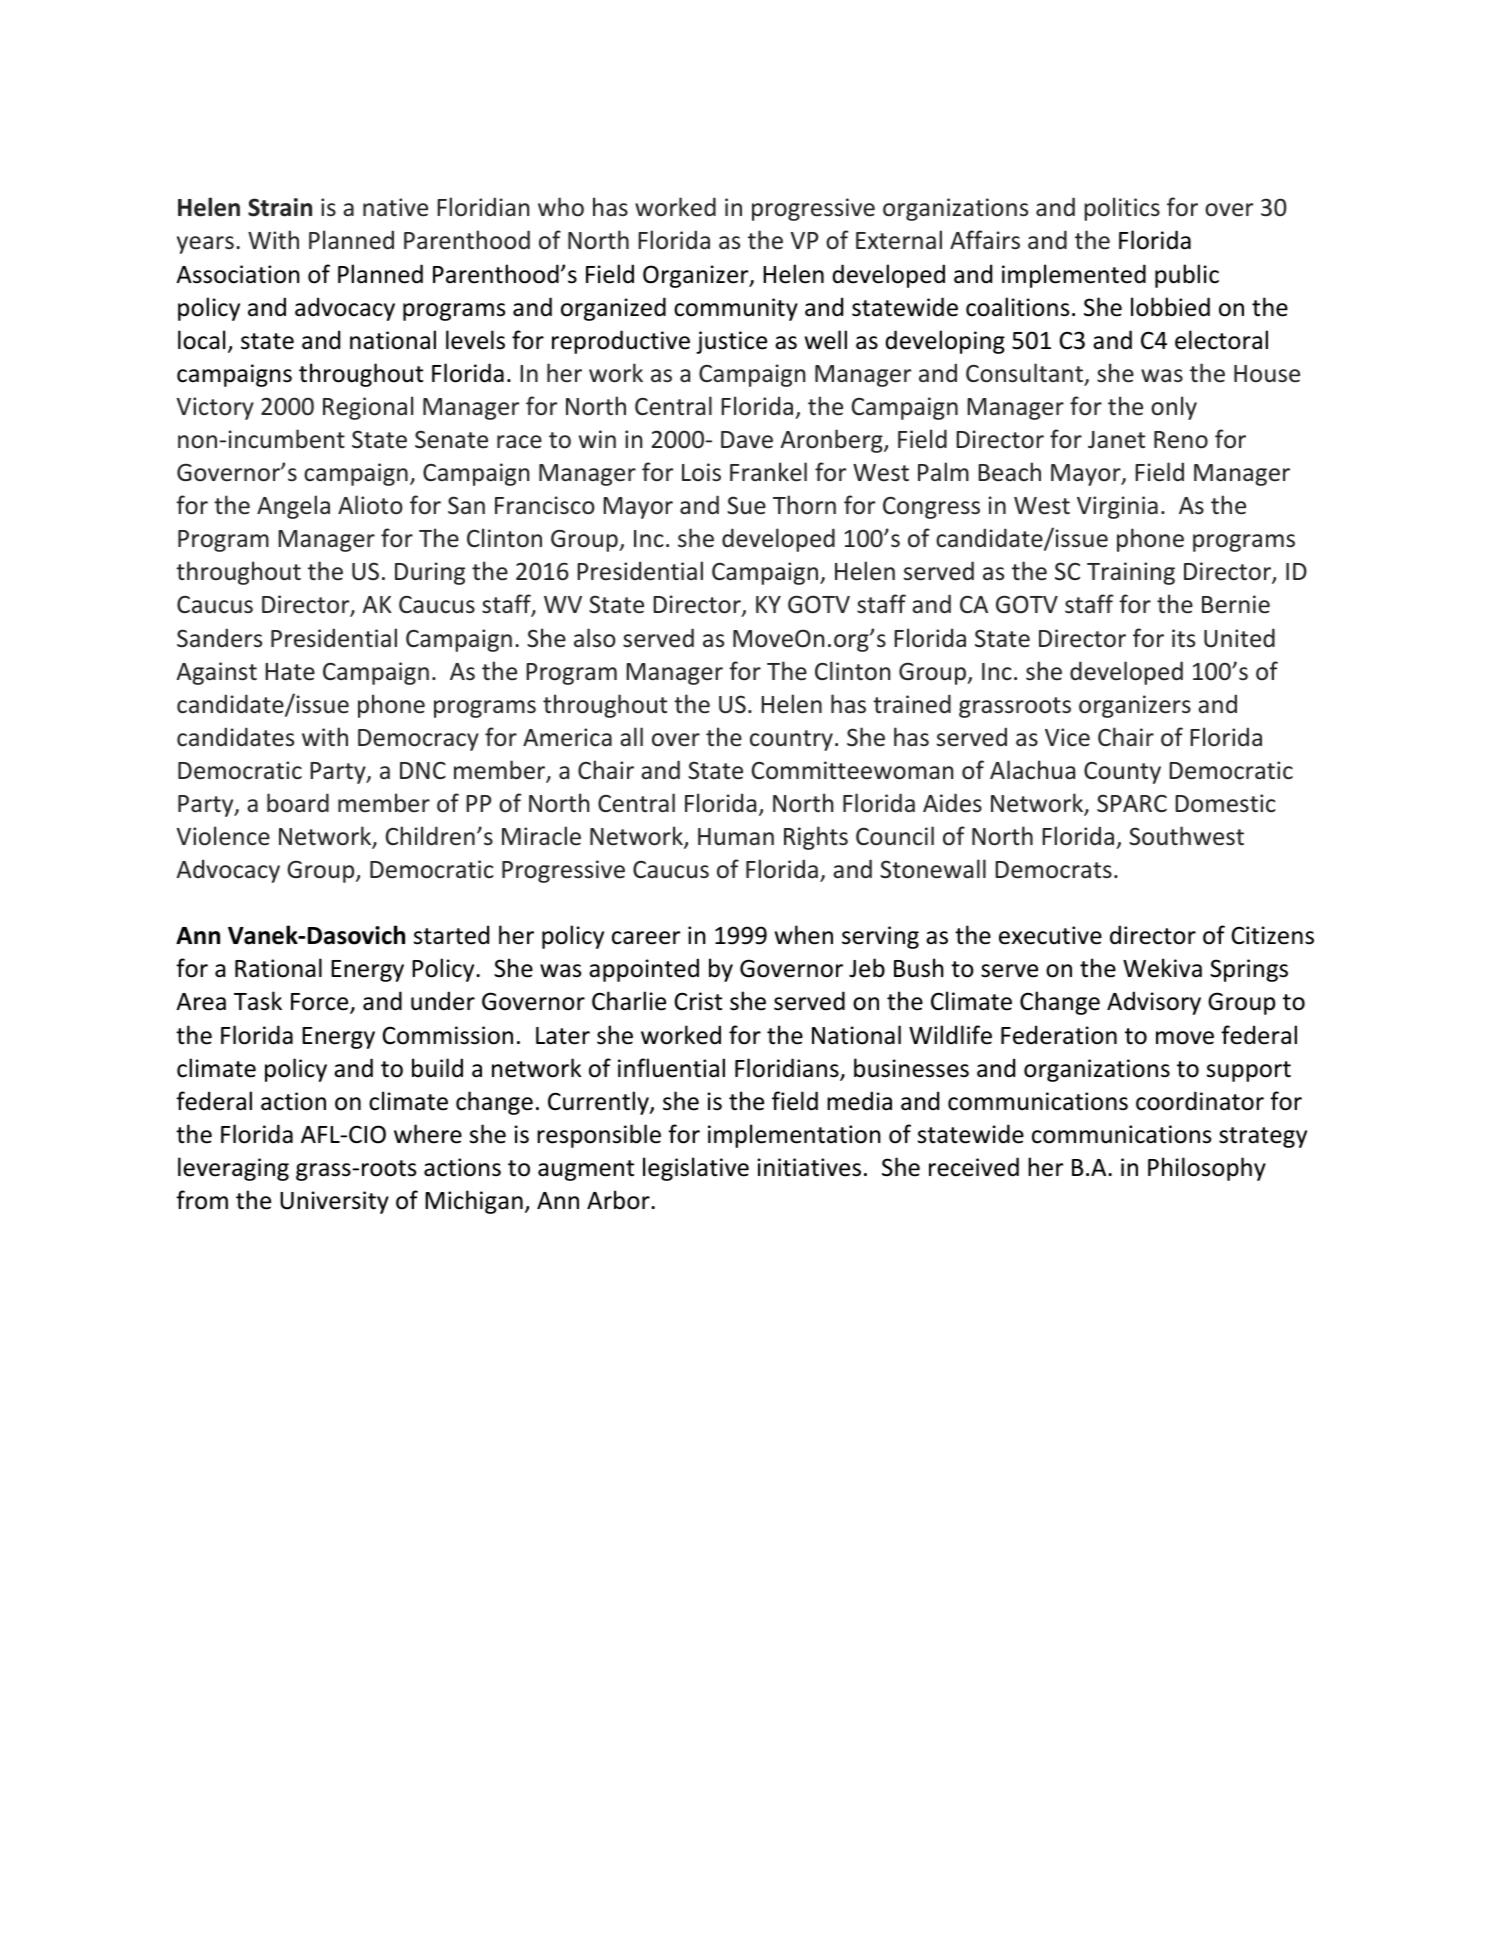  Describe the element at coordinates (1122, 209) in the document. I see `politics` at that location.
